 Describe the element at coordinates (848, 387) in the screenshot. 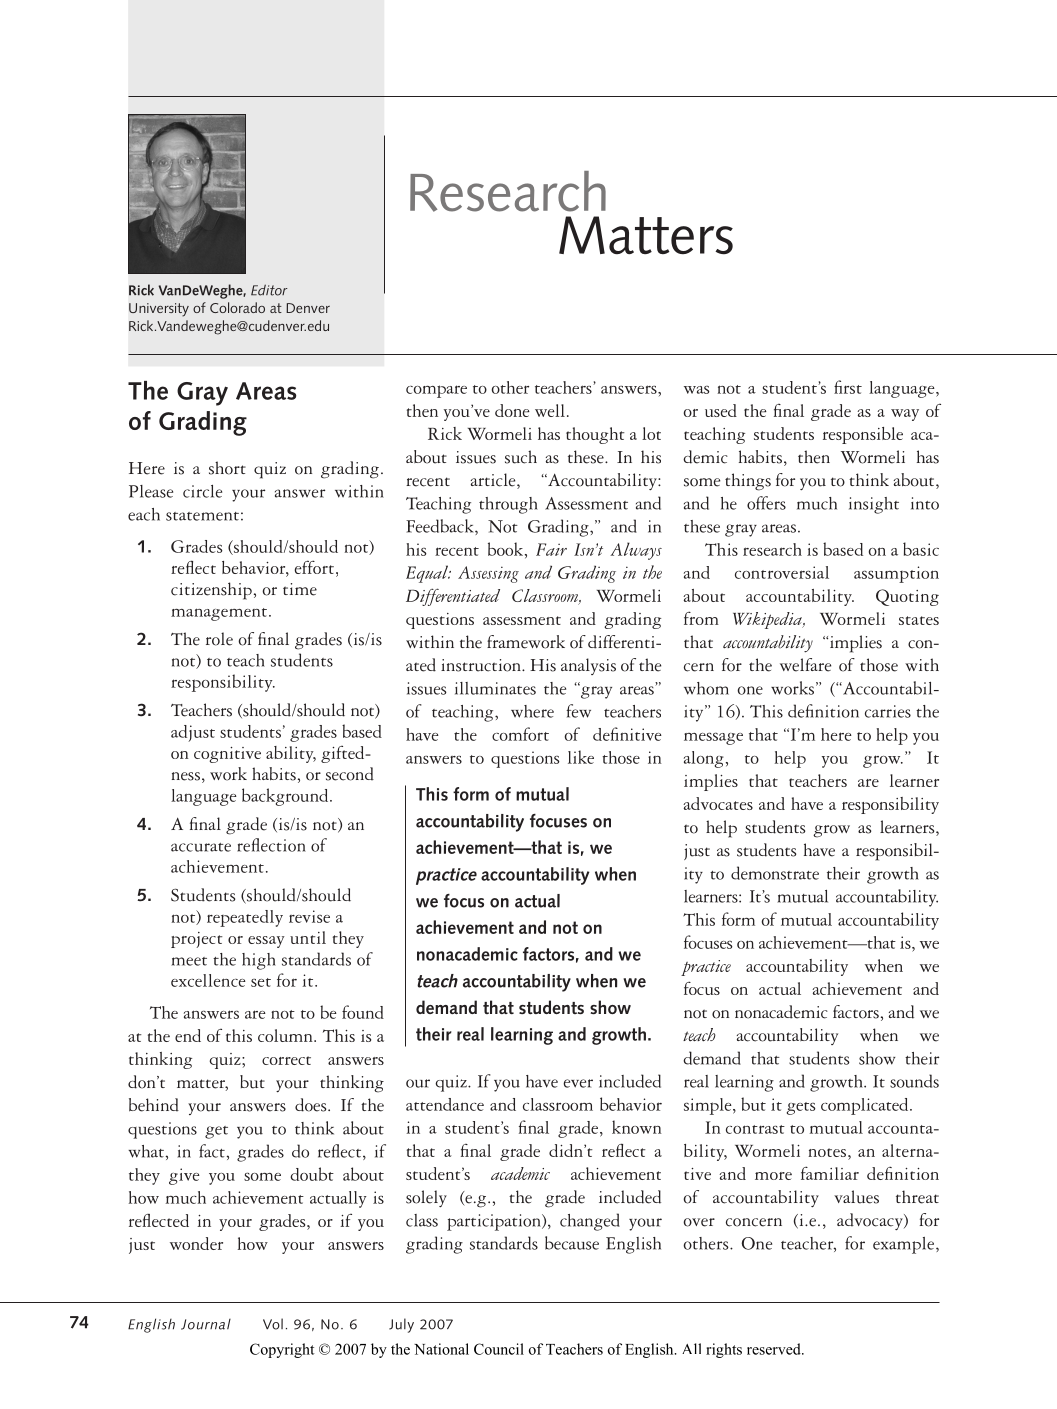

I see `first` at that location.
